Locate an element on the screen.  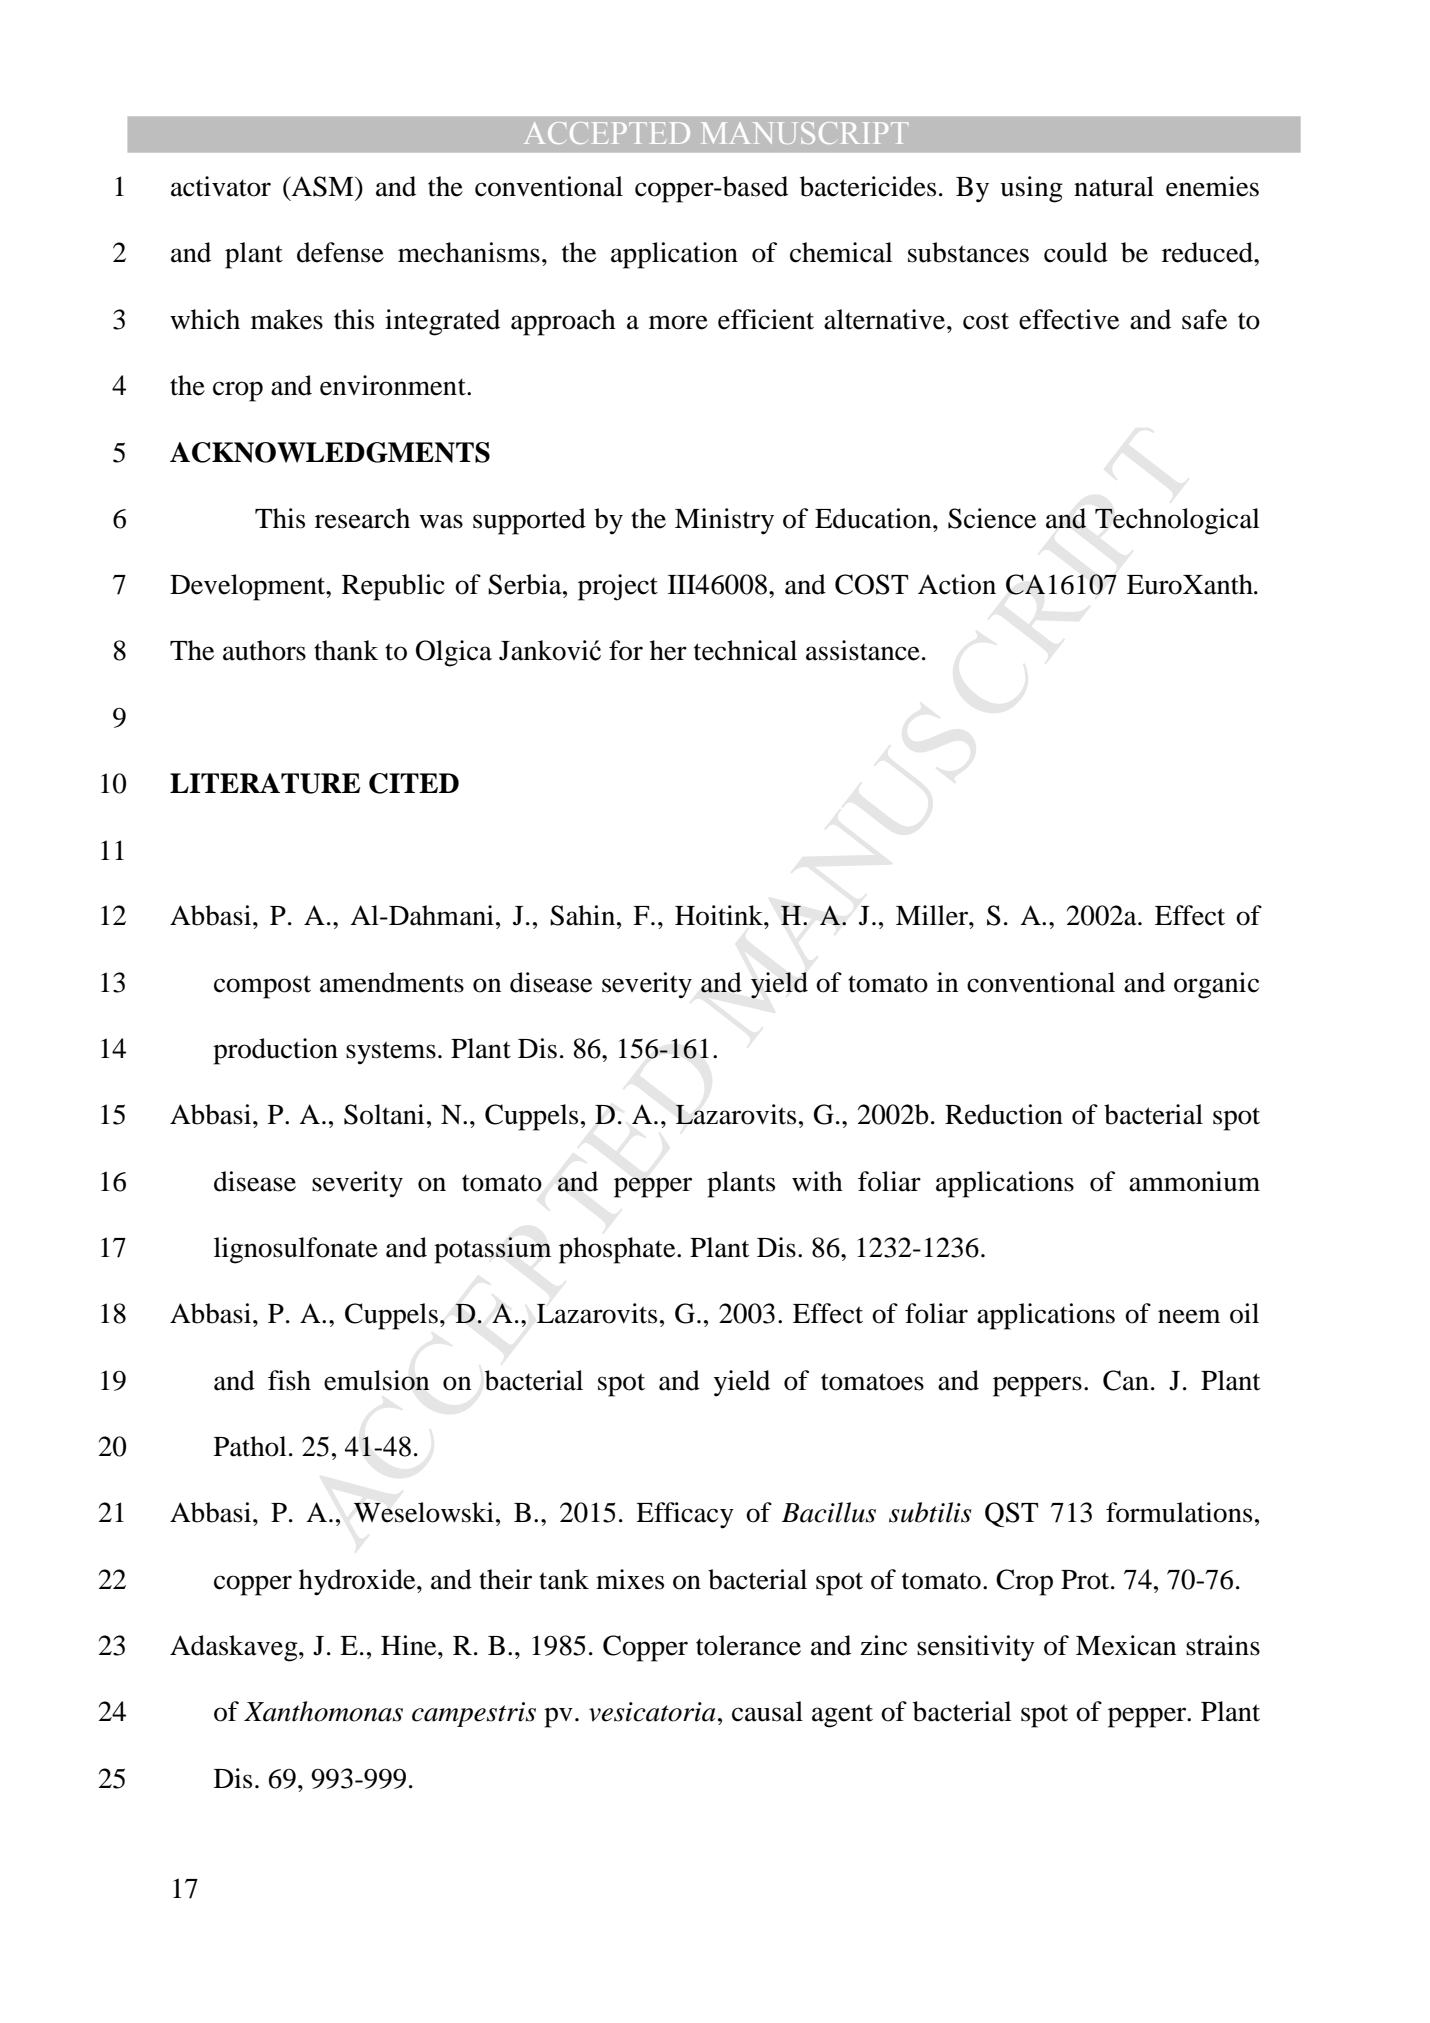
Republic is located at coordinates (393, 587).
